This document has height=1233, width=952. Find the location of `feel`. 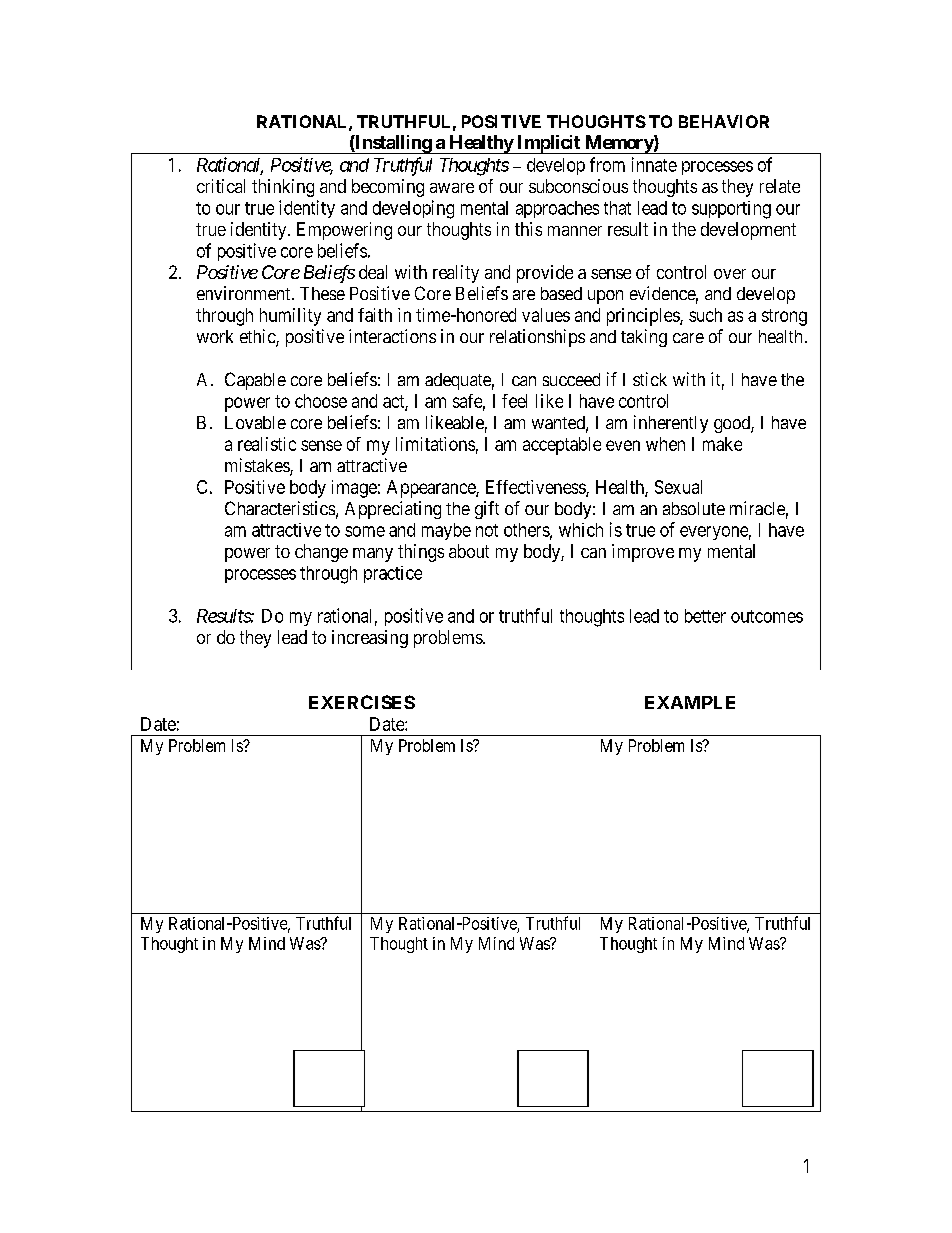

feel is located at coordinates (514, 401).
